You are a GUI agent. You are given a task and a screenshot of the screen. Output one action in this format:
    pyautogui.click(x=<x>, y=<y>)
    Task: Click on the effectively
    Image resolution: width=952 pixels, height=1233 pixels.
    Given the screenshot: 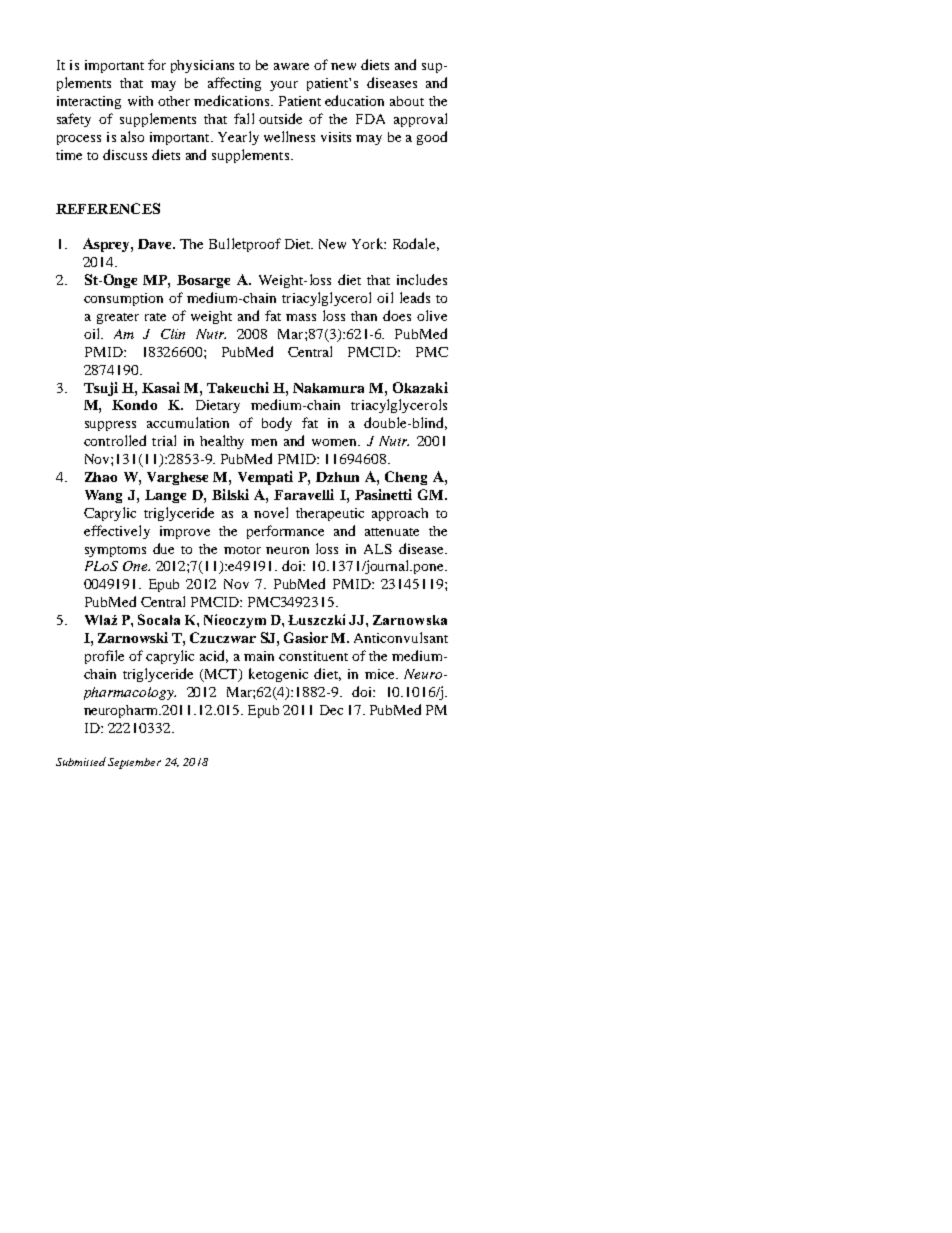 What is the action you would take?
    pyautogui.click(x=117, y=532)
